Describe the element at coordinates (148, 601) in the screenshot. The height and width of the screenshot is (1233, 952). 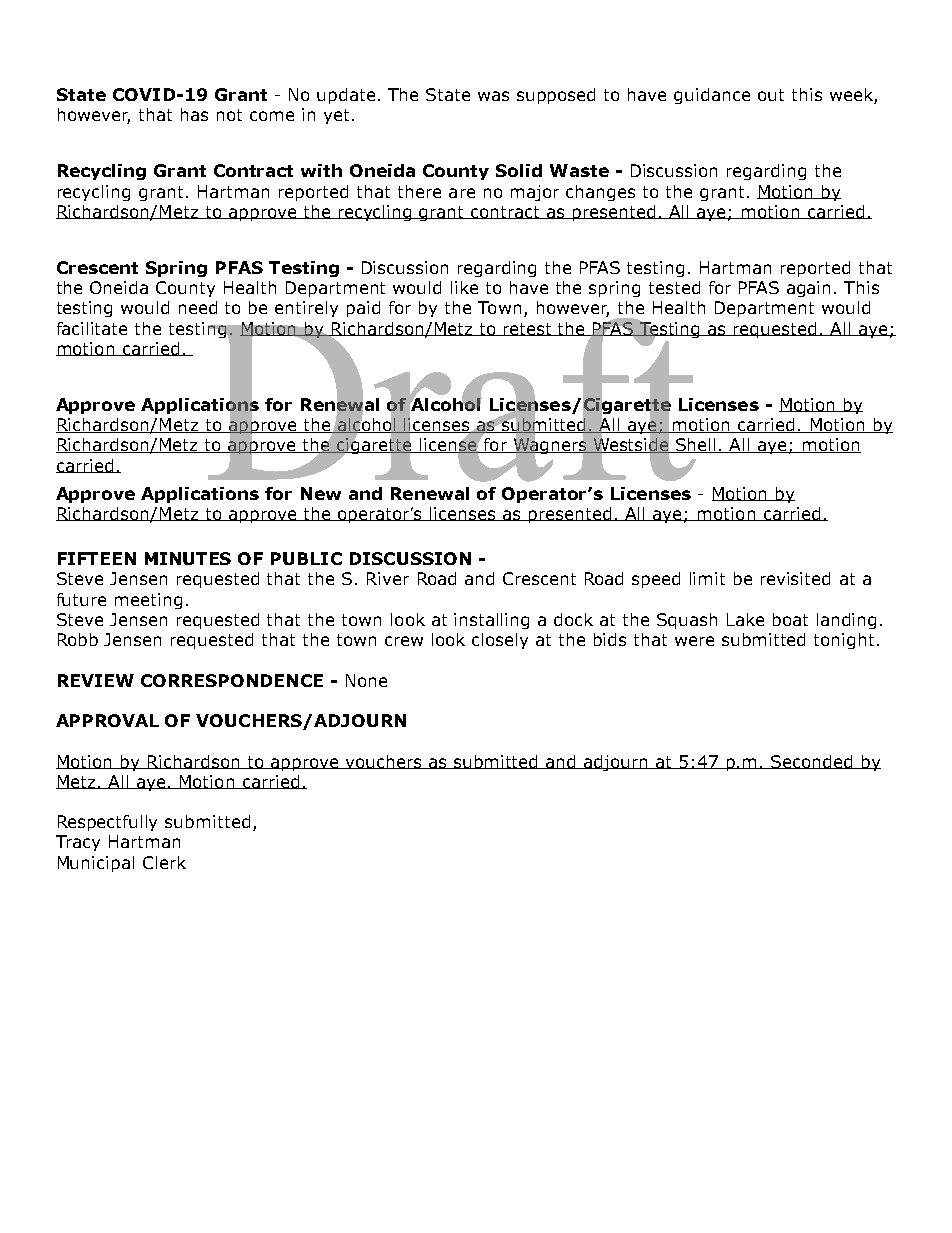
I see `meeting` at that location.
